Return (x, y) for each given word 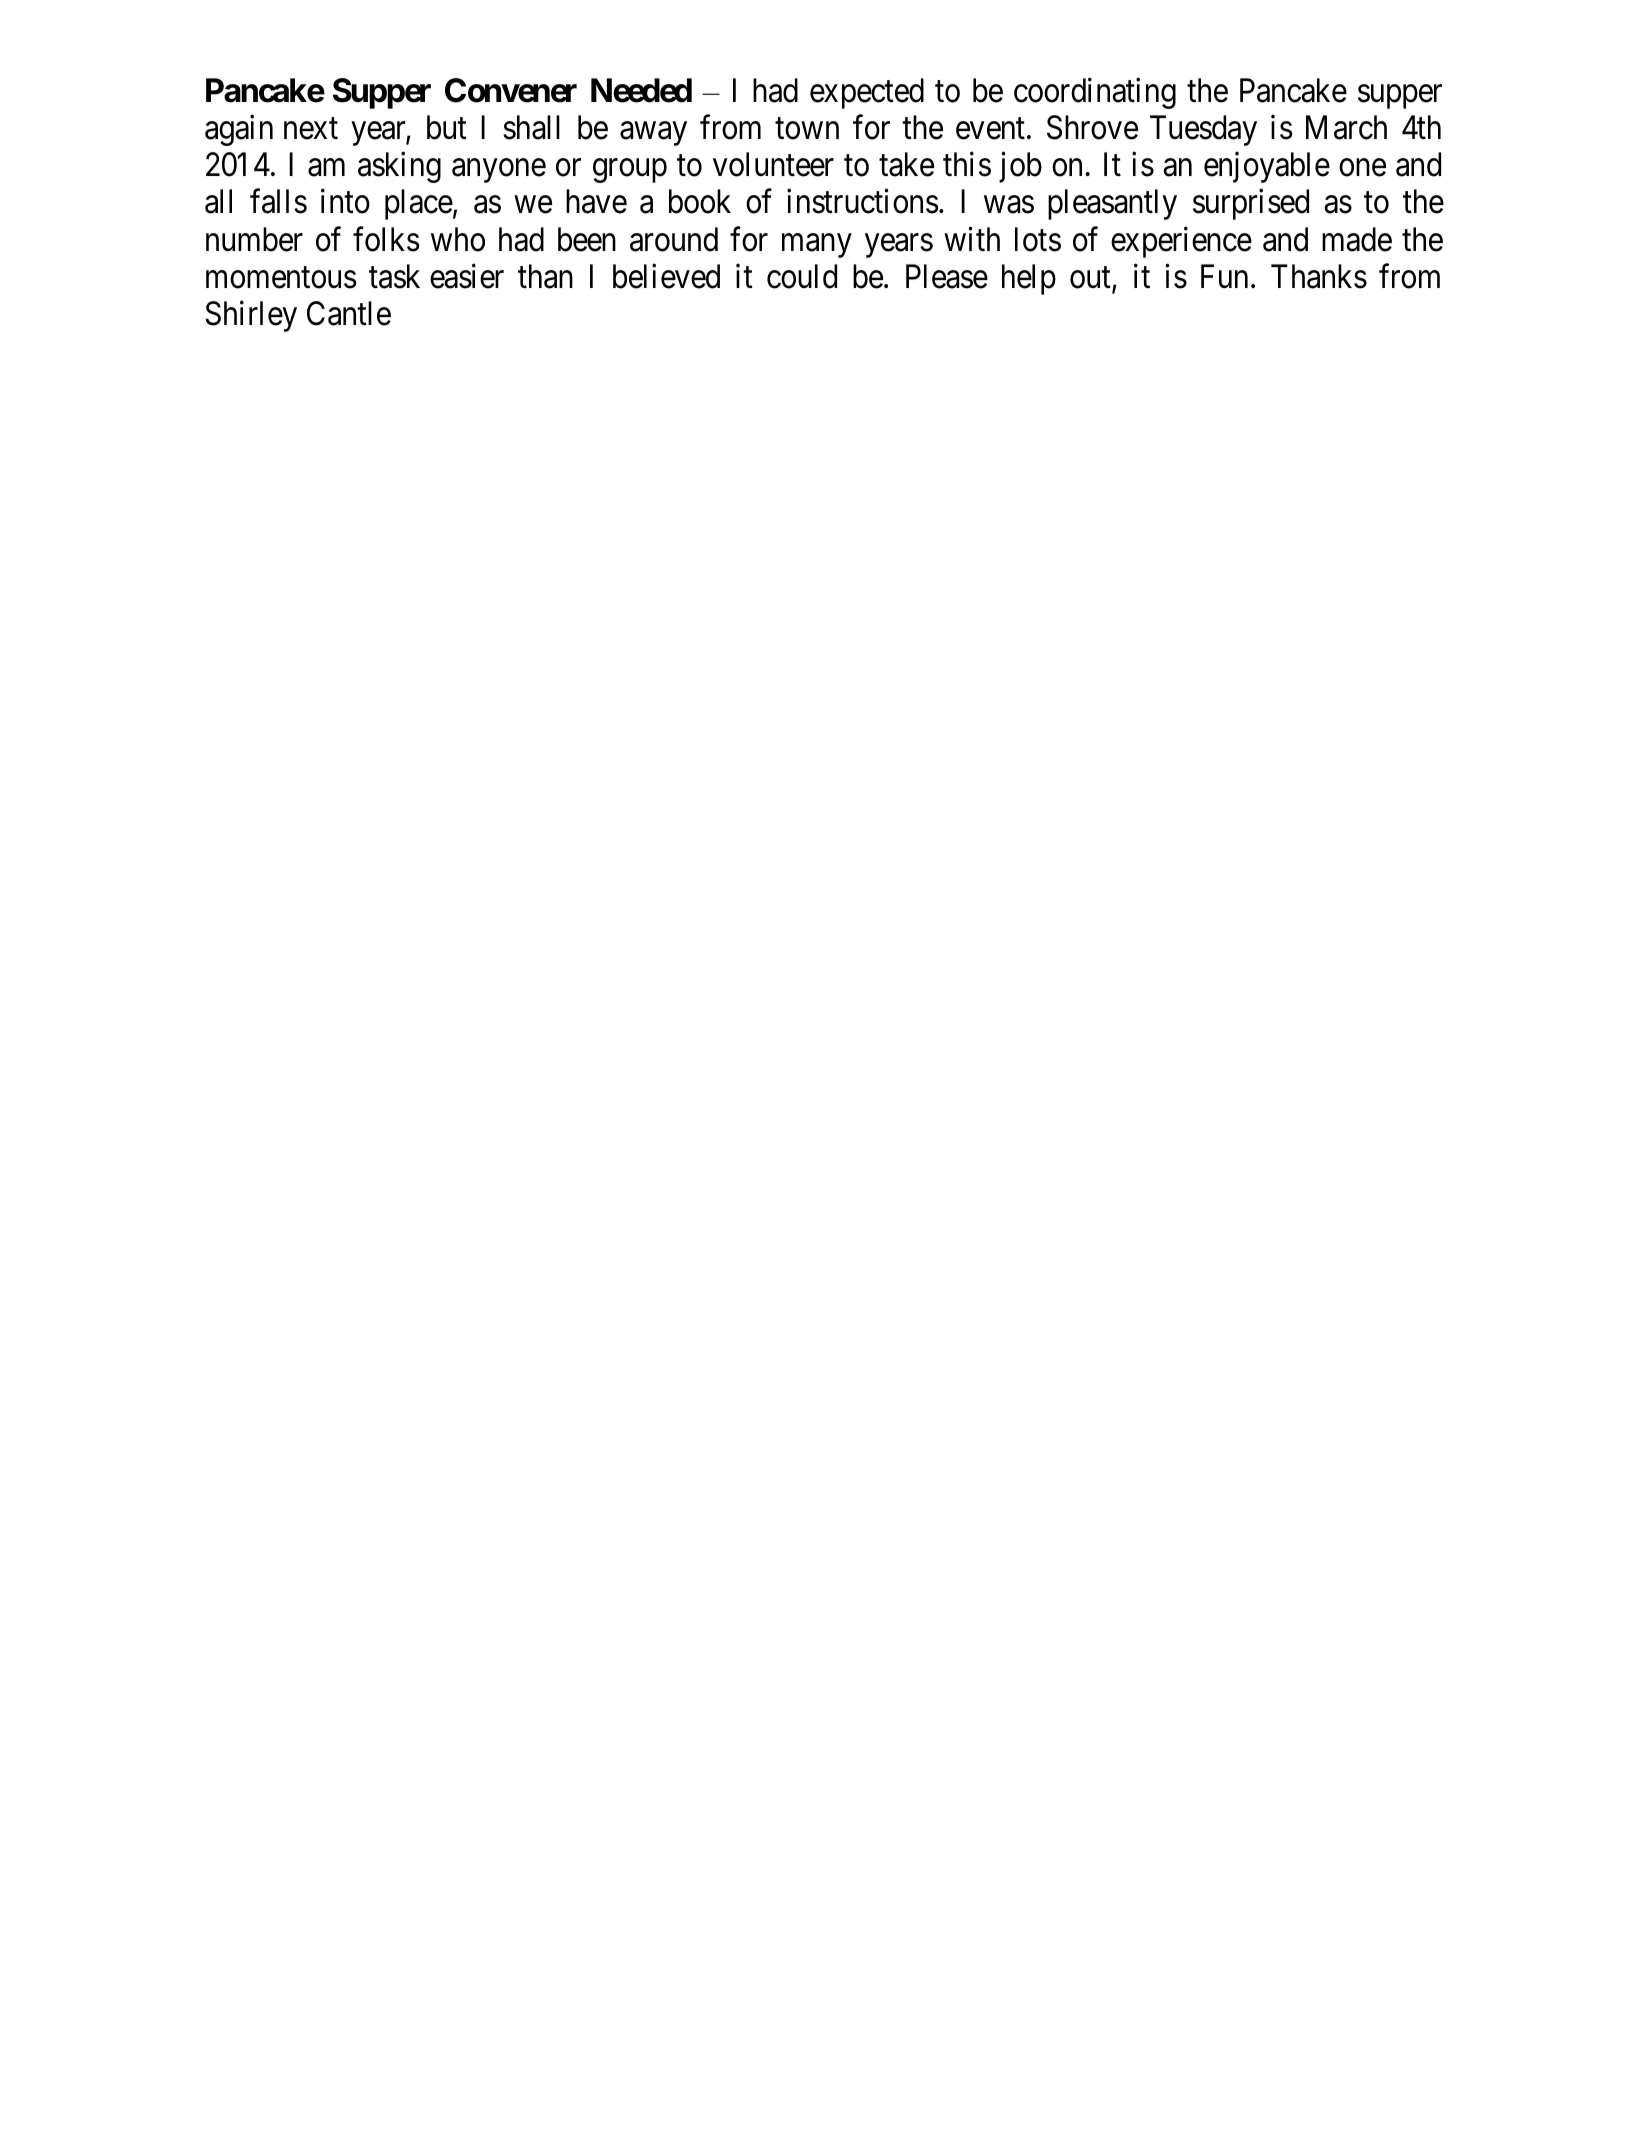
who (458, 239)
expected (867, 93)
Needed (641, 90)
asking (399, 167)
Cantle (349, 313)
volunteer (773, 164)
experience (1181, 242)
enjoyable (1267, 167)
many (817, 246)
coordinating (1095, 93)
